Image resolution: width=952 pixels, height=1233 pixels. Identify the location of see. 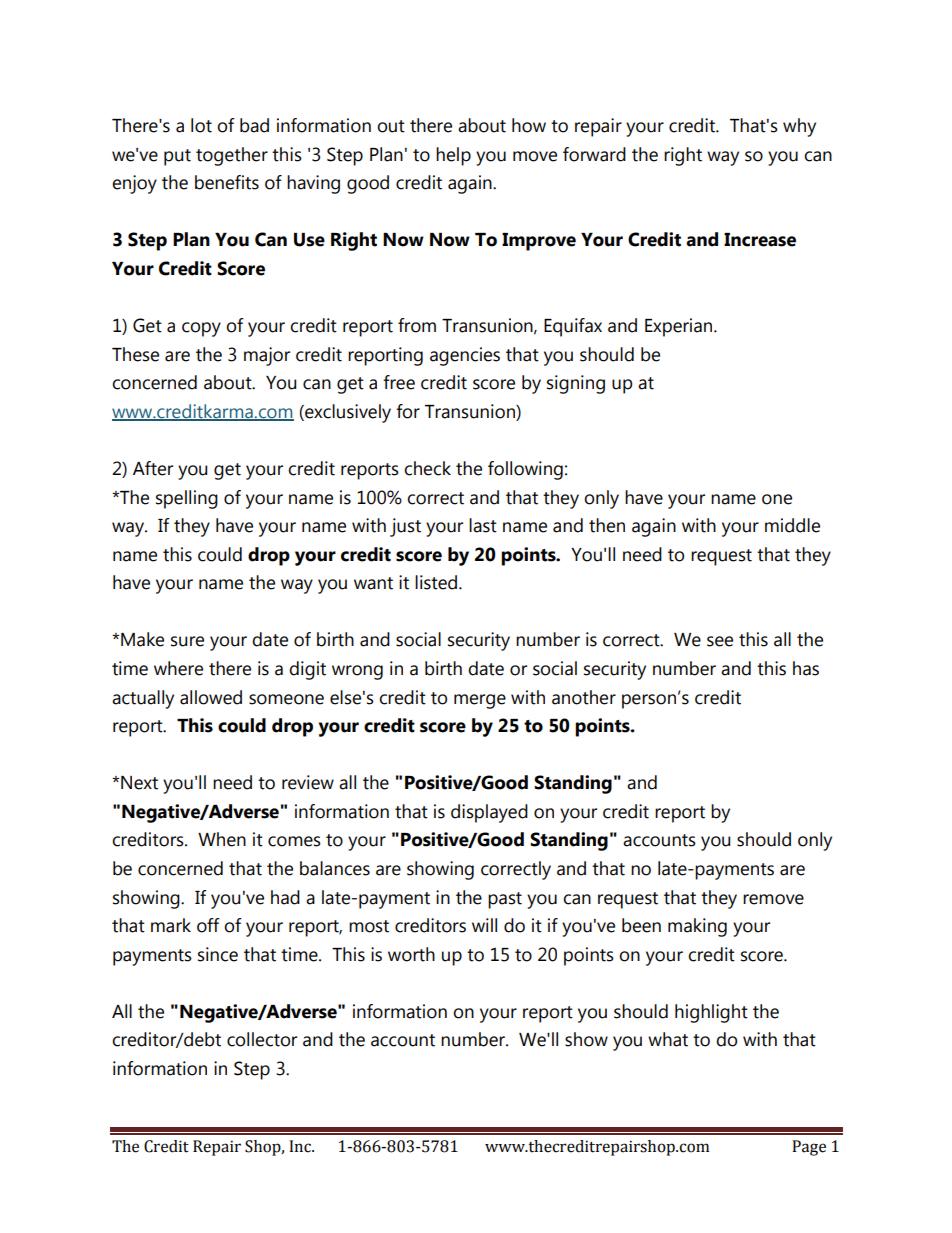
(720, 641).
